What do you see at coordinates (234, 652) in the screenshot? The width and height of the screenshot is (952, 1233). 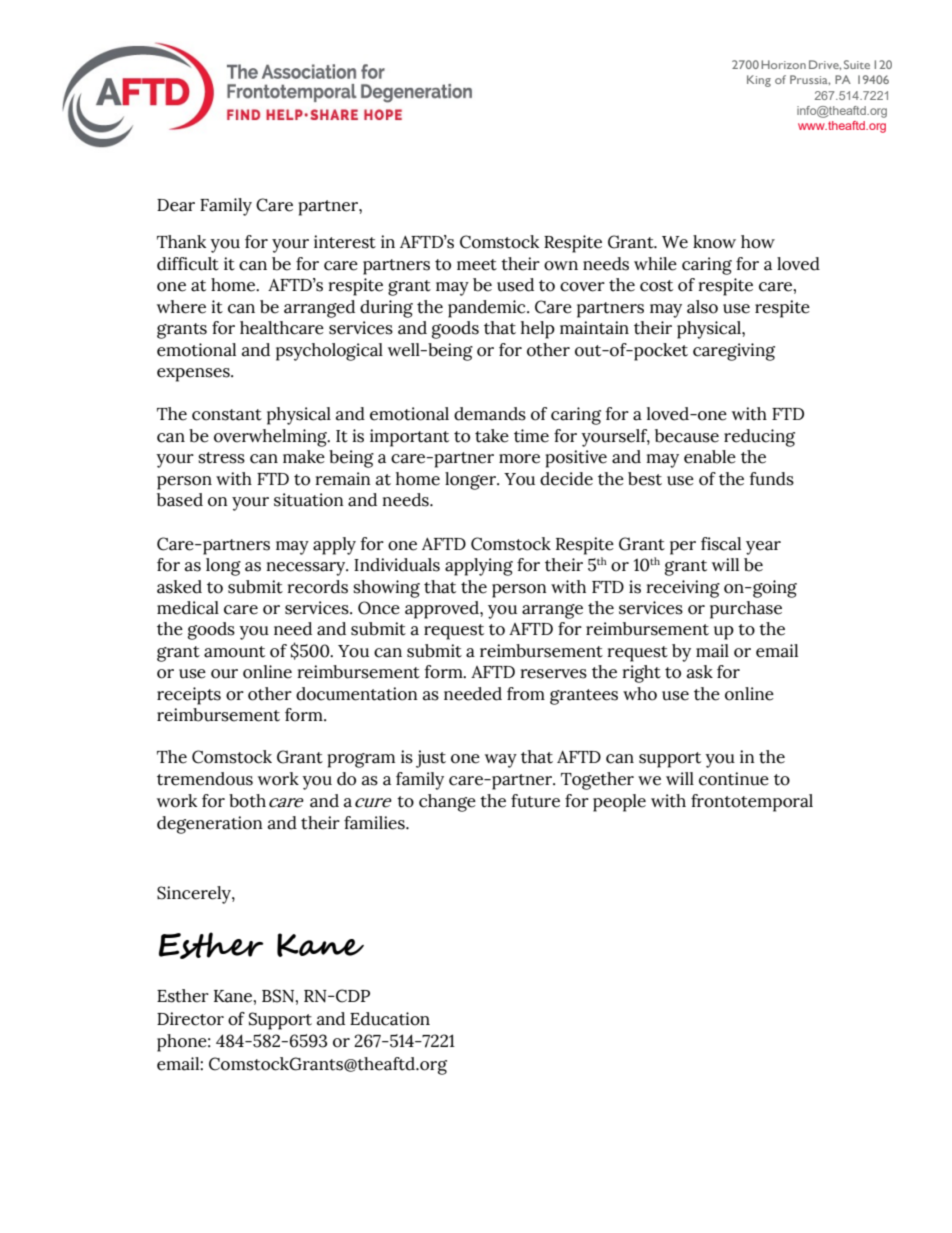 I see `amount` at bounding box center [234, 652].
